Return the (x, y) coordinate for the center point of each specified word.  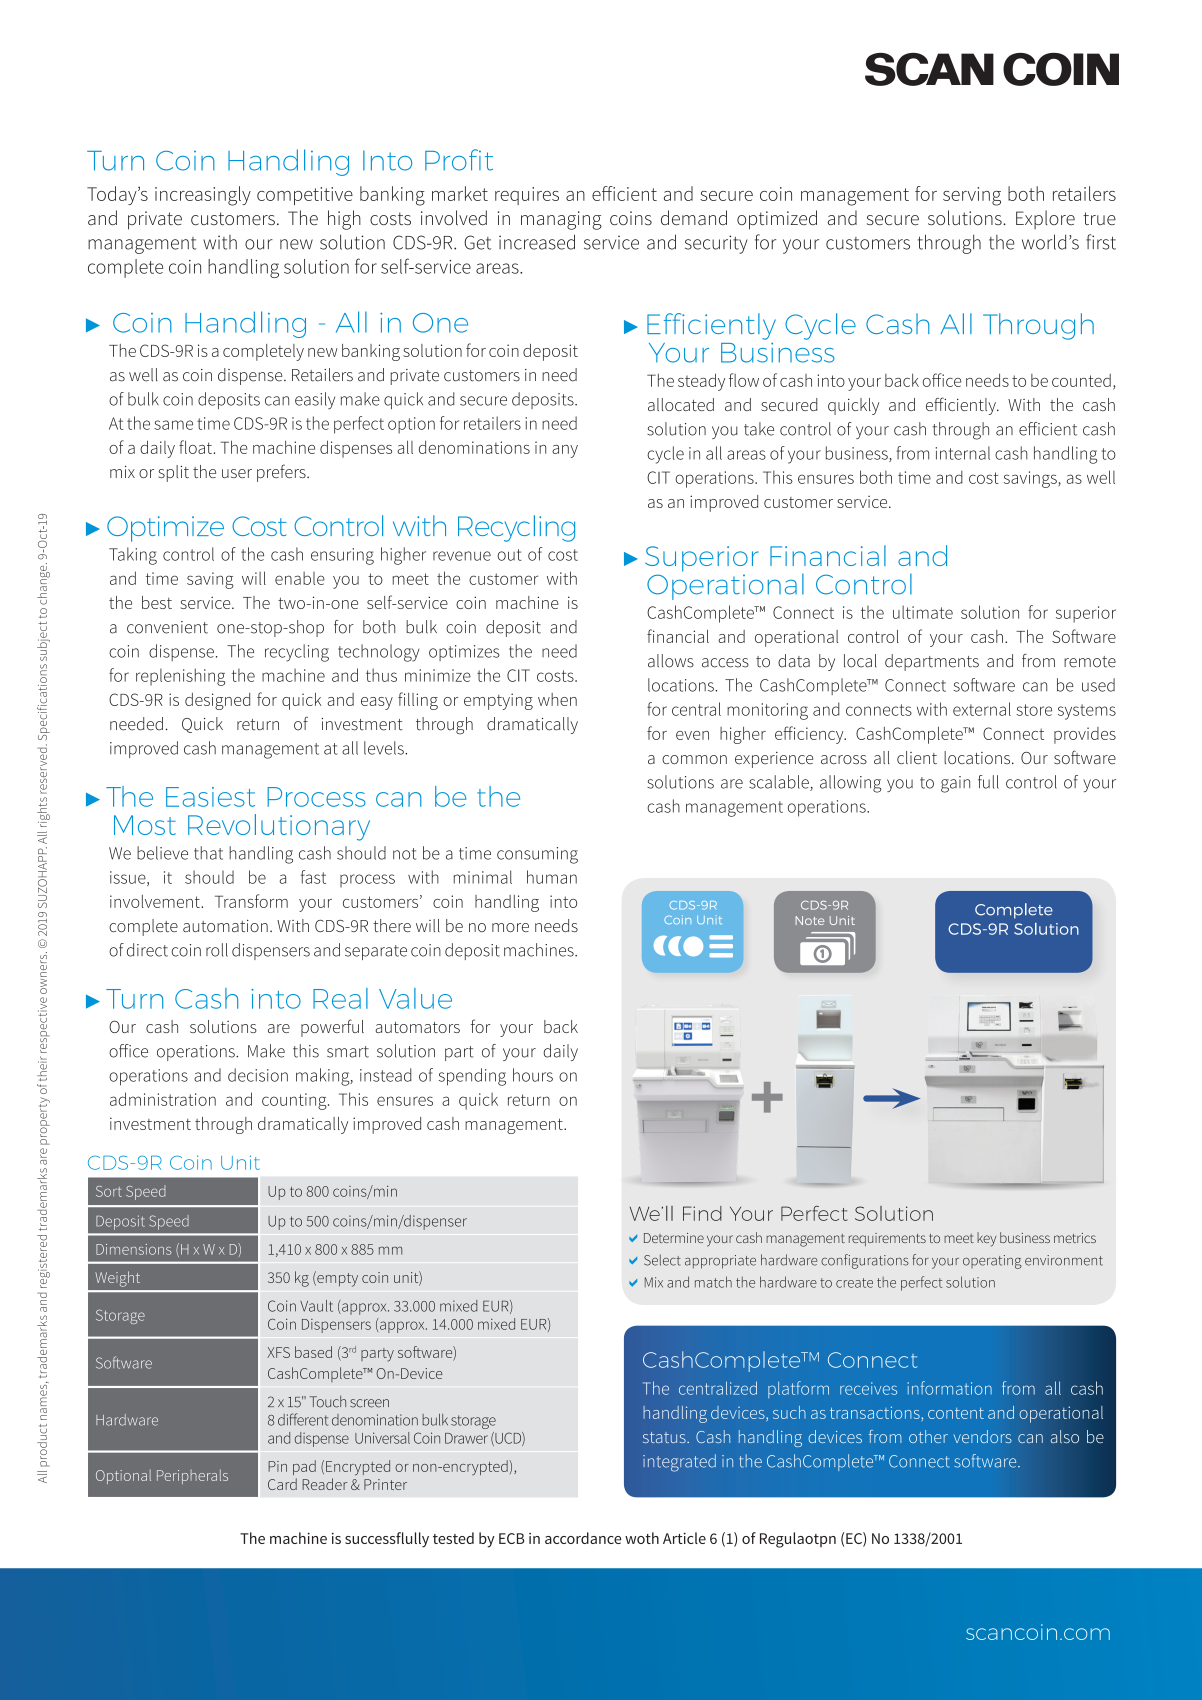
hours (533, 1075)
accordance (583, 1538)
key (986, 1239)
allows (671, 661)
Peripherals (192, 1476)
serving (972, 196)
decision (258, 1075)
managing (561, 220)
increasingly (203, 196)
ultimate (923, 612)
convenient (167, 627)
